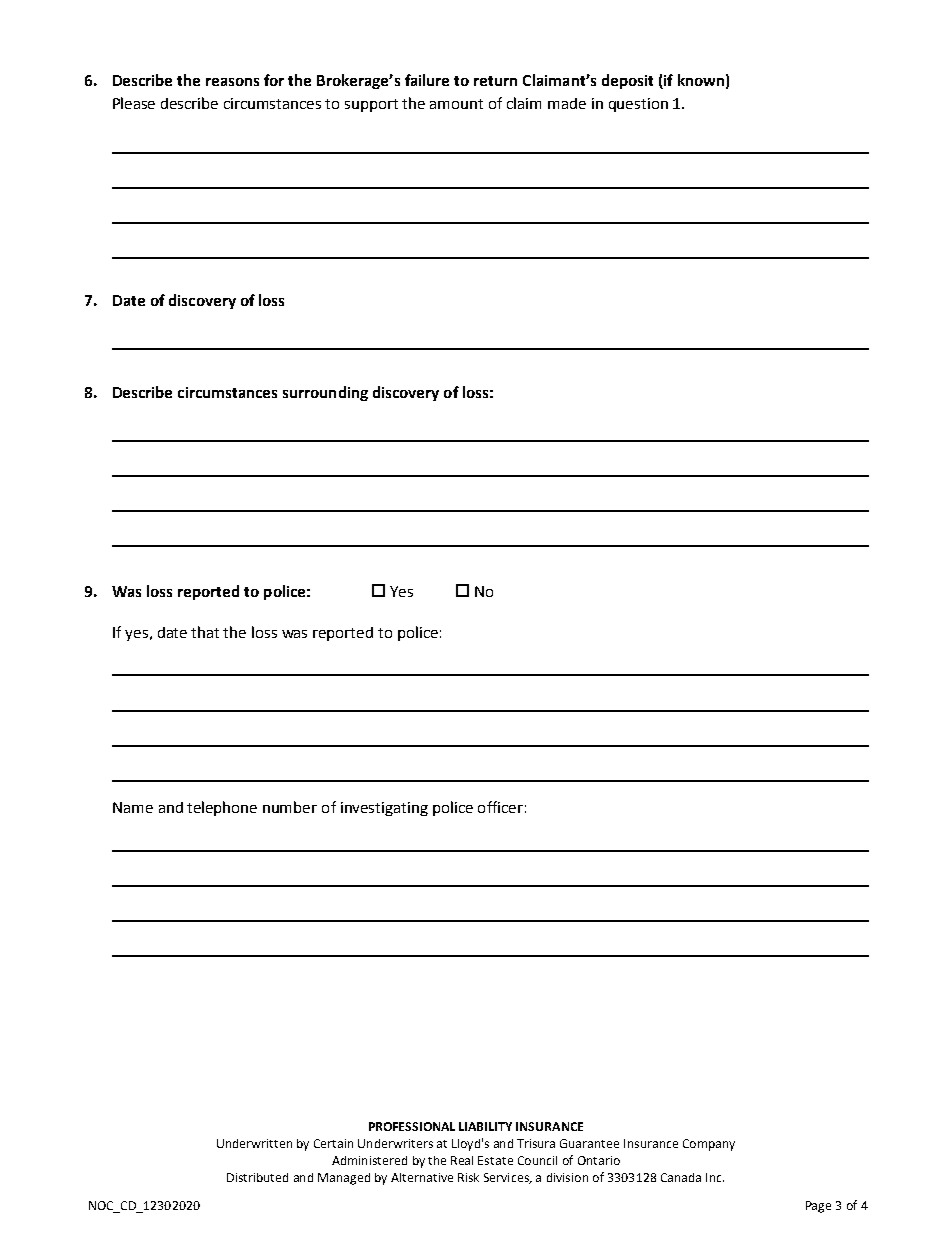  I want to click on Company, so click(709, 1145).
